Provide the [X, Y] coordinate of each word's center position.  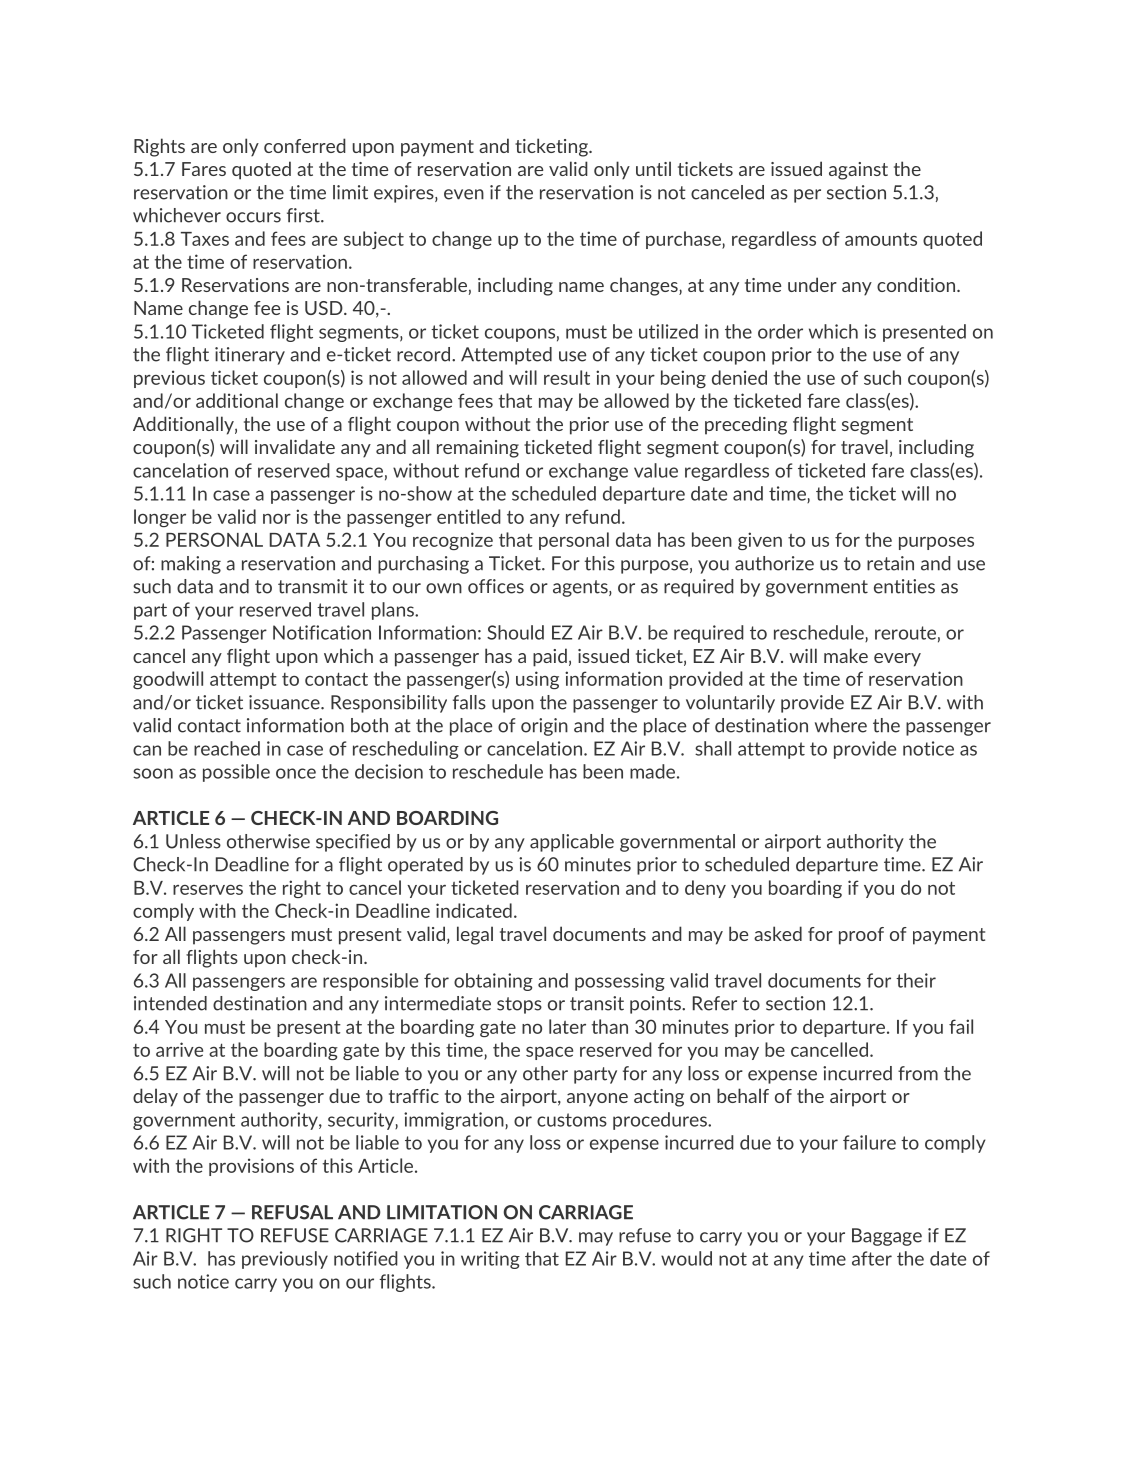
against [858, 171]
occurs [253, 217]
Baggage [887, 1237]
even [464, 194]
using [537, 680]
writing [490, 1260]
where [841, 725]
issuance [285, 702]
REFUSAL [292, 1212]
